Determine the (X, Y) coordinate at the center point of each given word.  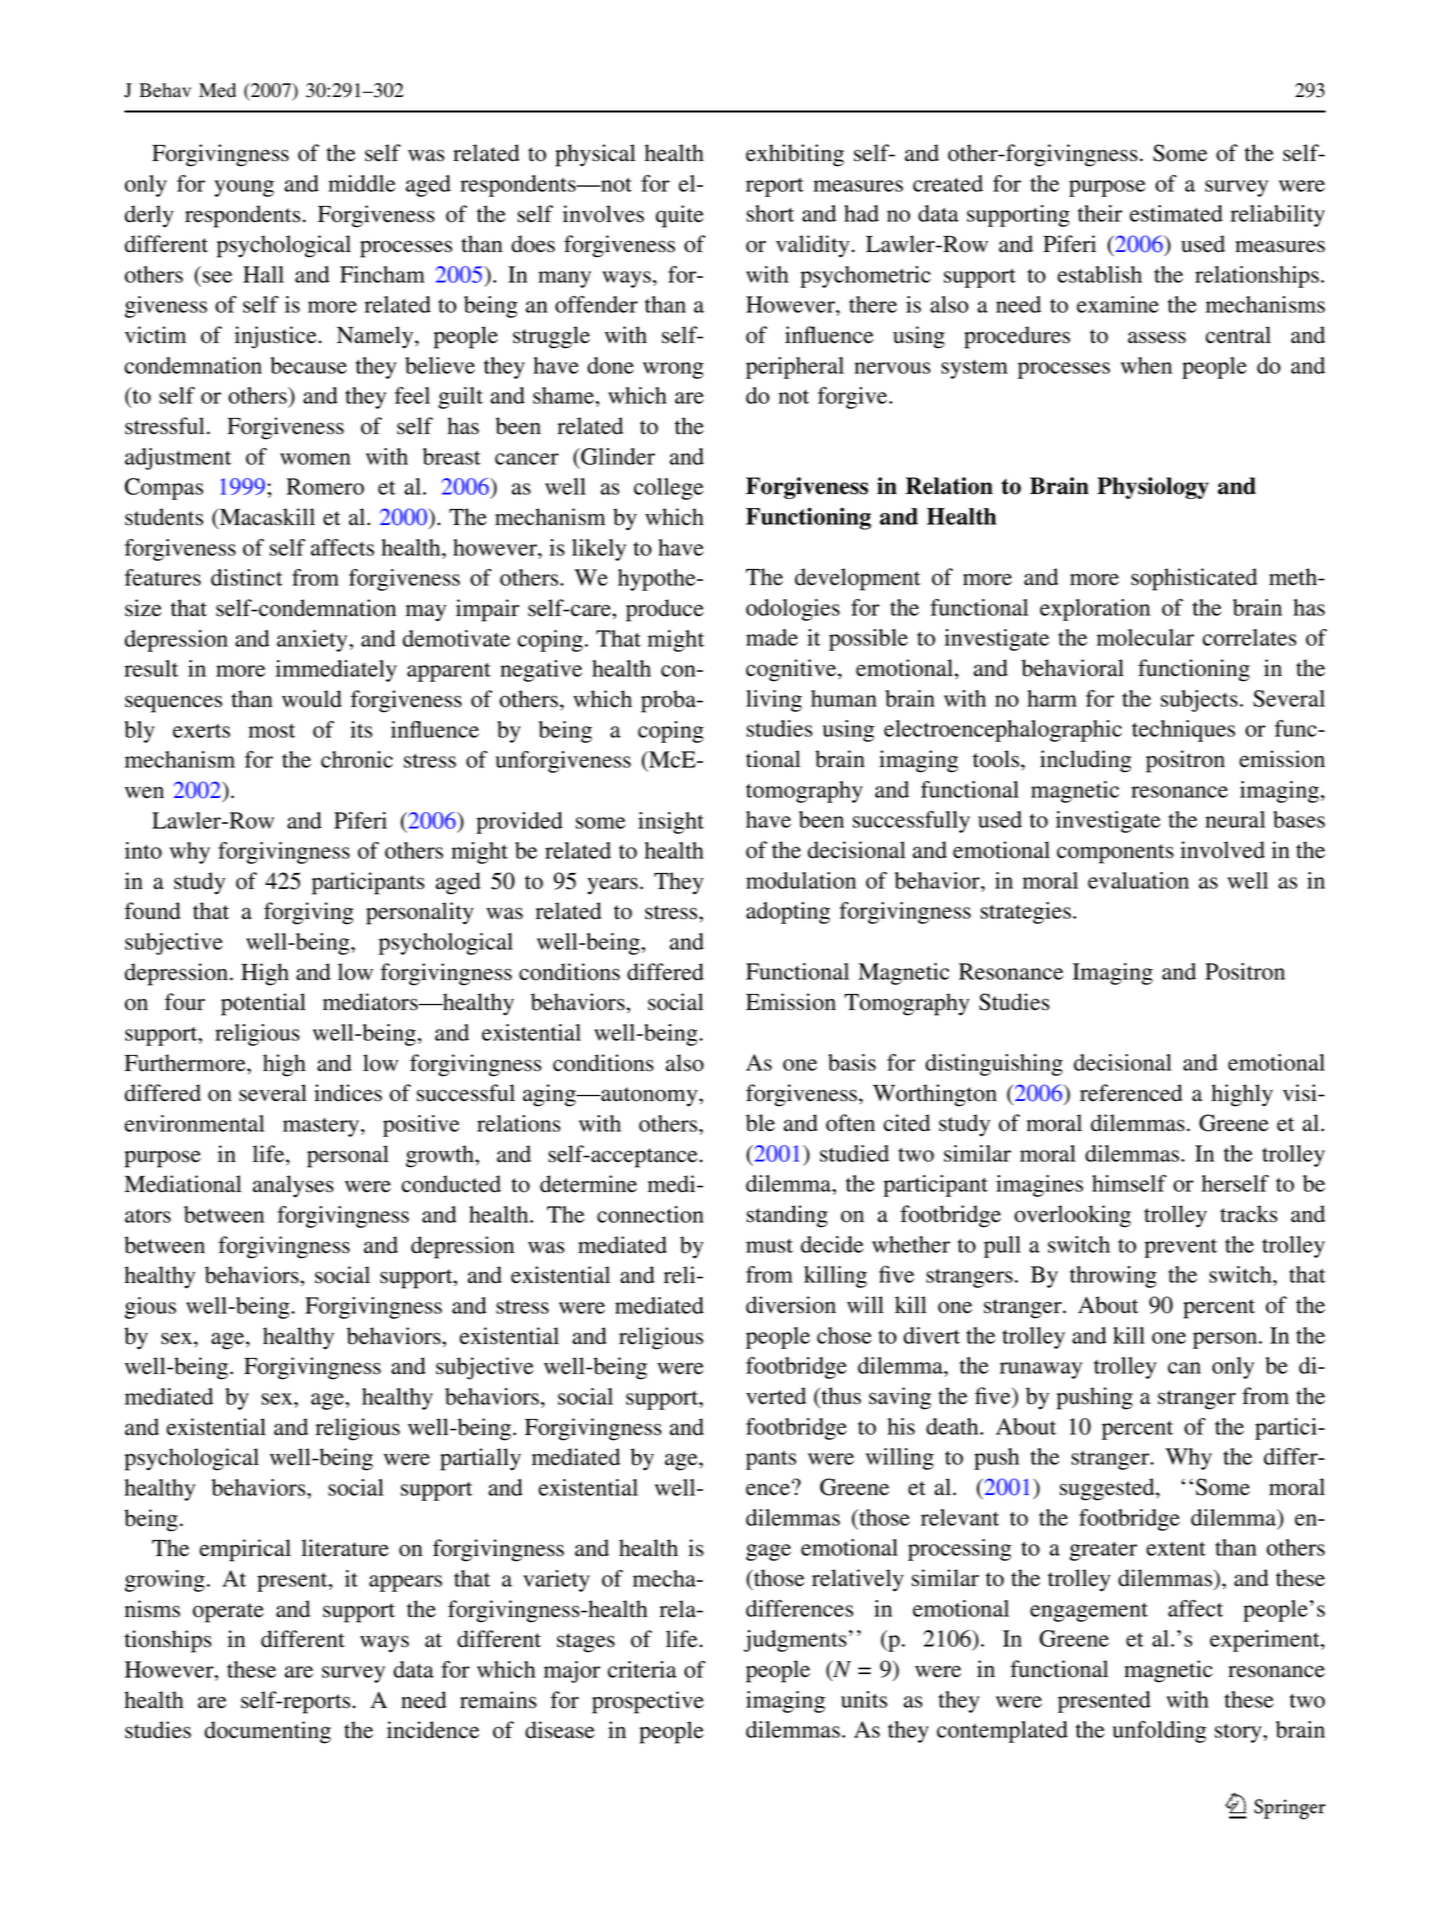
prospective (648, 1702)
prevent (1180, 1248)
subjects (1199, 701)
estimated (1176, 213)
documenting (267, 1732)
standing (787, 1216)
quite (680, 216)
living (774, 701)
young (244, 188)
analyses (293, 1186)
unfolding (1159, 1732)
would (312, 699)
